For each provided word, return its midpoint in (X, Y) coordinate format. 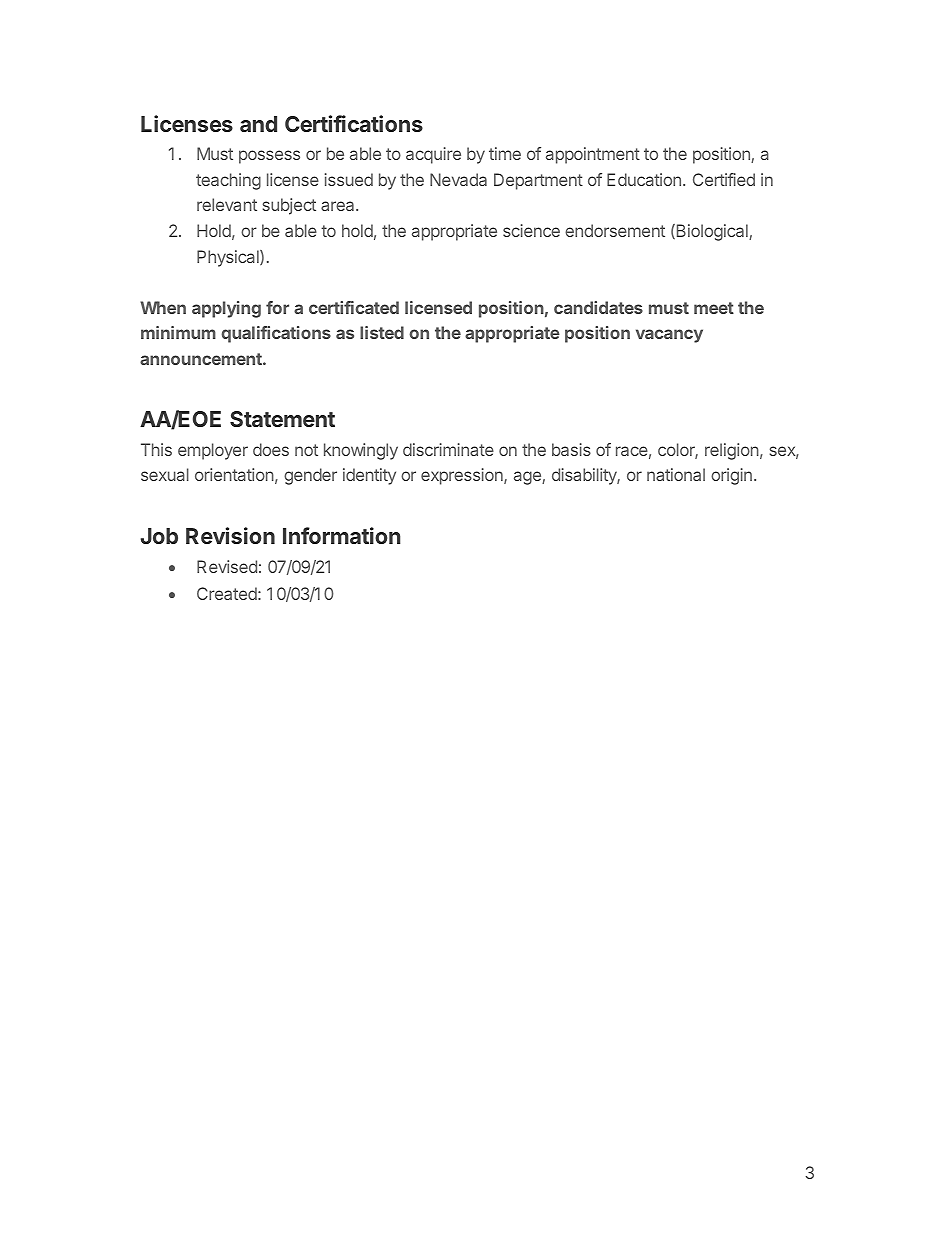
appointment (593, 155)
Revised (227, 566)
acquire (433, 155)
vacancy (669, 336)
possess (269, 157)
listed (382, 332)
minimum (178, 332)
